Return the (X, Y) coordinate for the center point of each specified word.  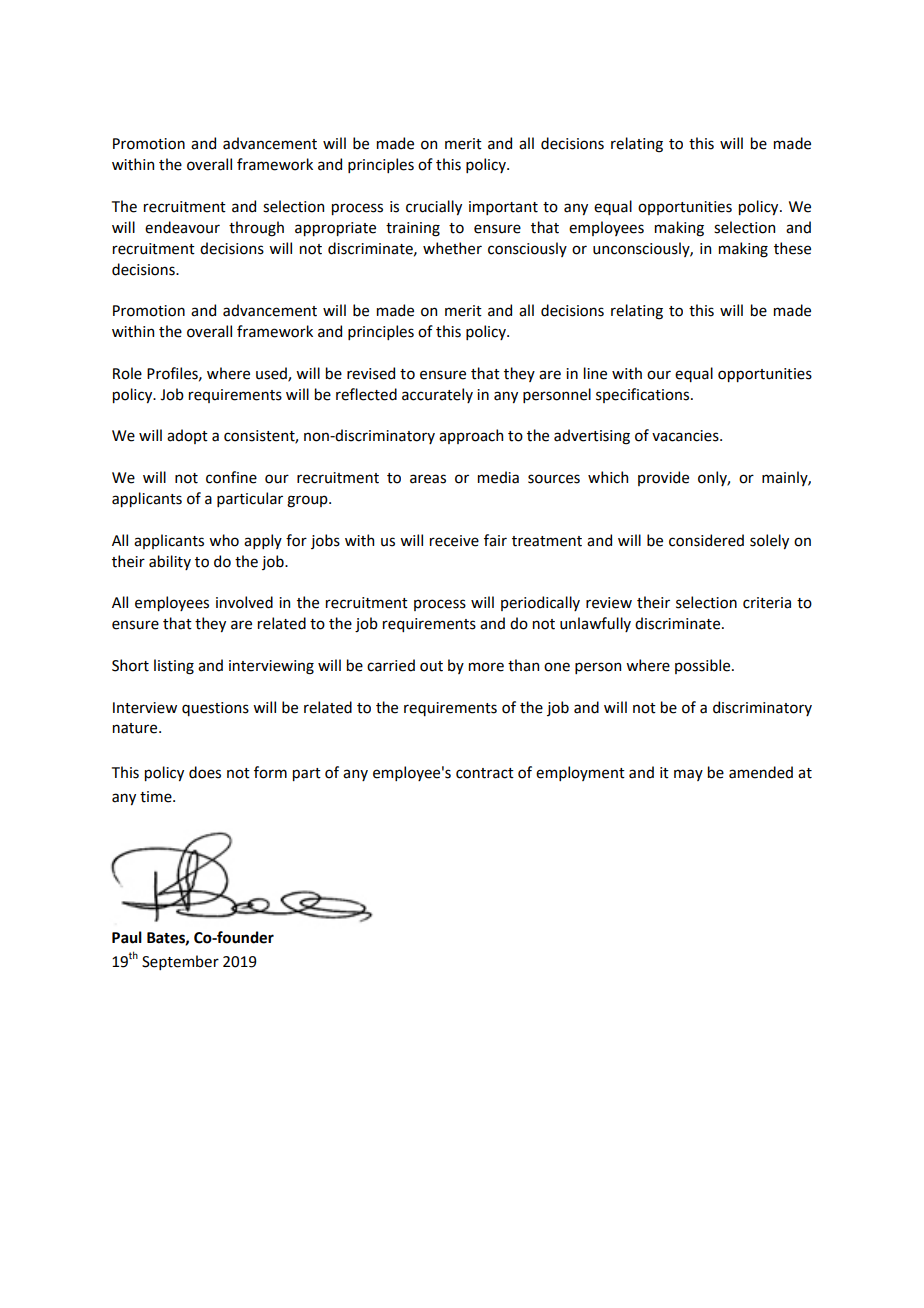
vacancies (686, 436)
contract (485, 773)
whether (452, 248)
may (688, 775)
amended (761, 772)
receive (454, 541)
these (792, 248)
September (180, 962)
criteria (767, 603)
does (205, 772)
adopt (187, 436)
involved (244, 602)
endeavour (182, 227)
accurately (437, 395)
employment (580, 773)
